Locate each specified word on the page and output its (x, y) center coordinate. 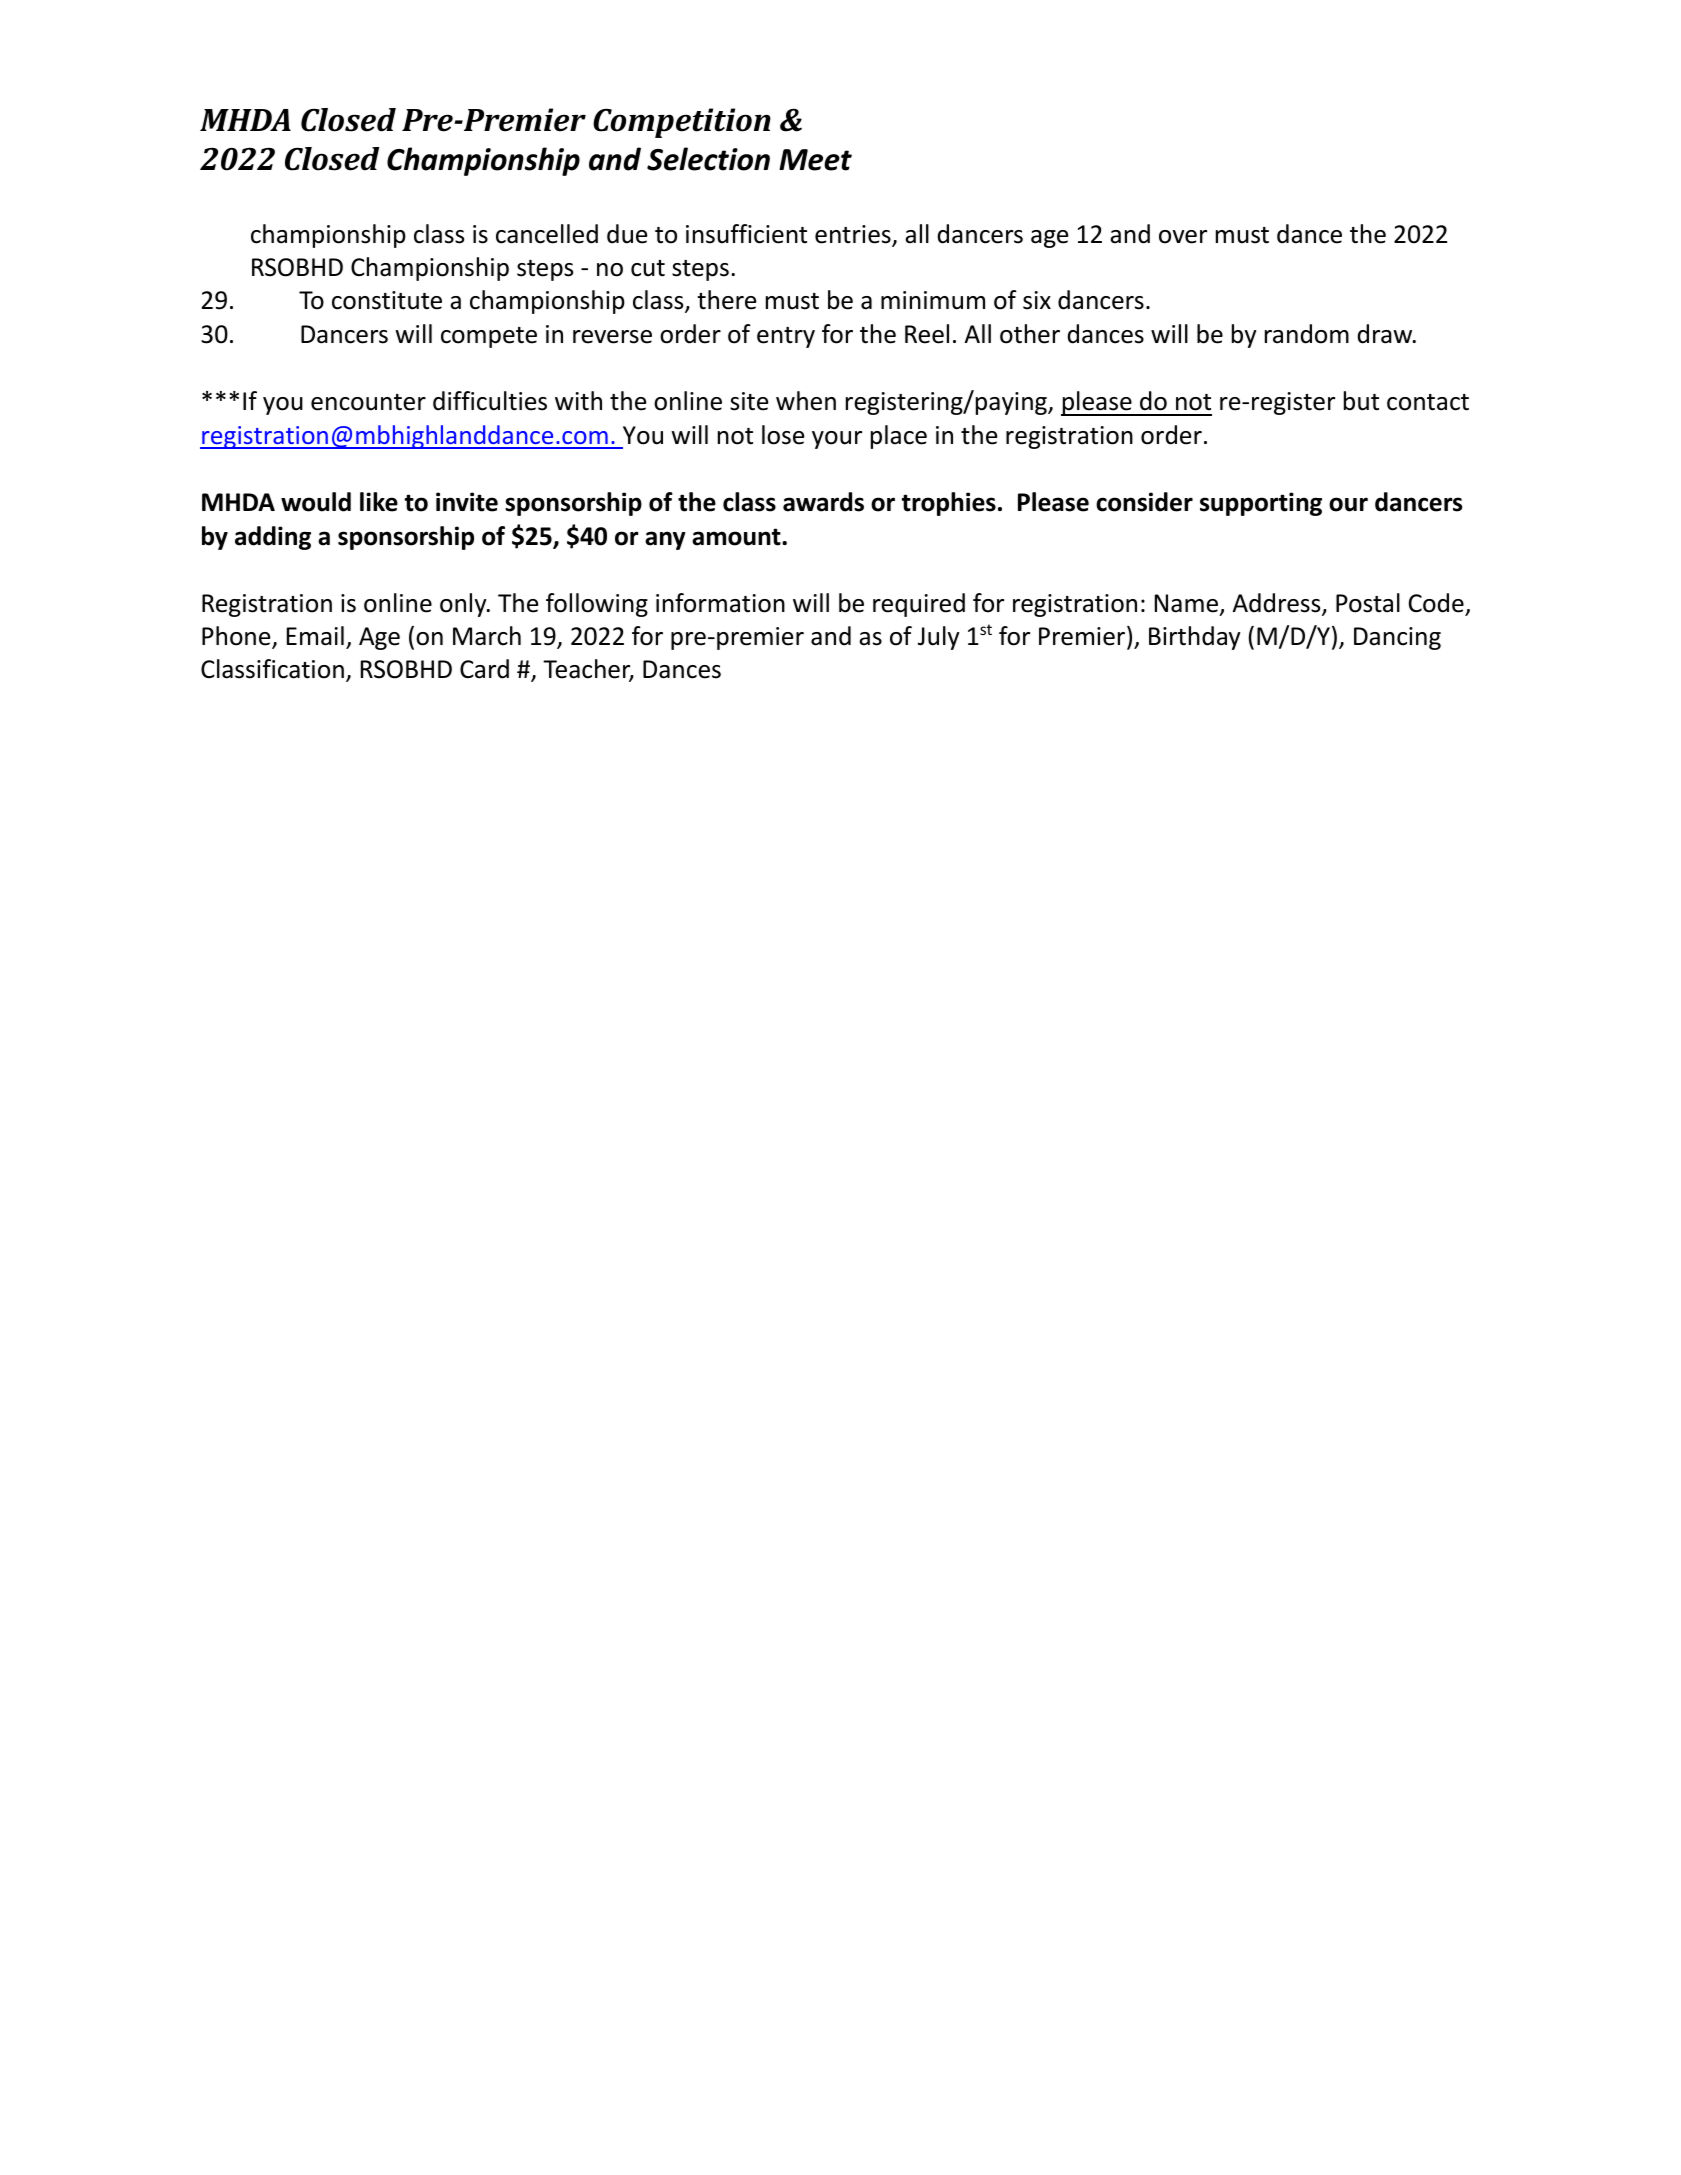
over (1183, 237)
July (939, 638)
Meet (815, 160)
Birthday (1195, 638)
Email (315, 636)
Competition (682, 123)
